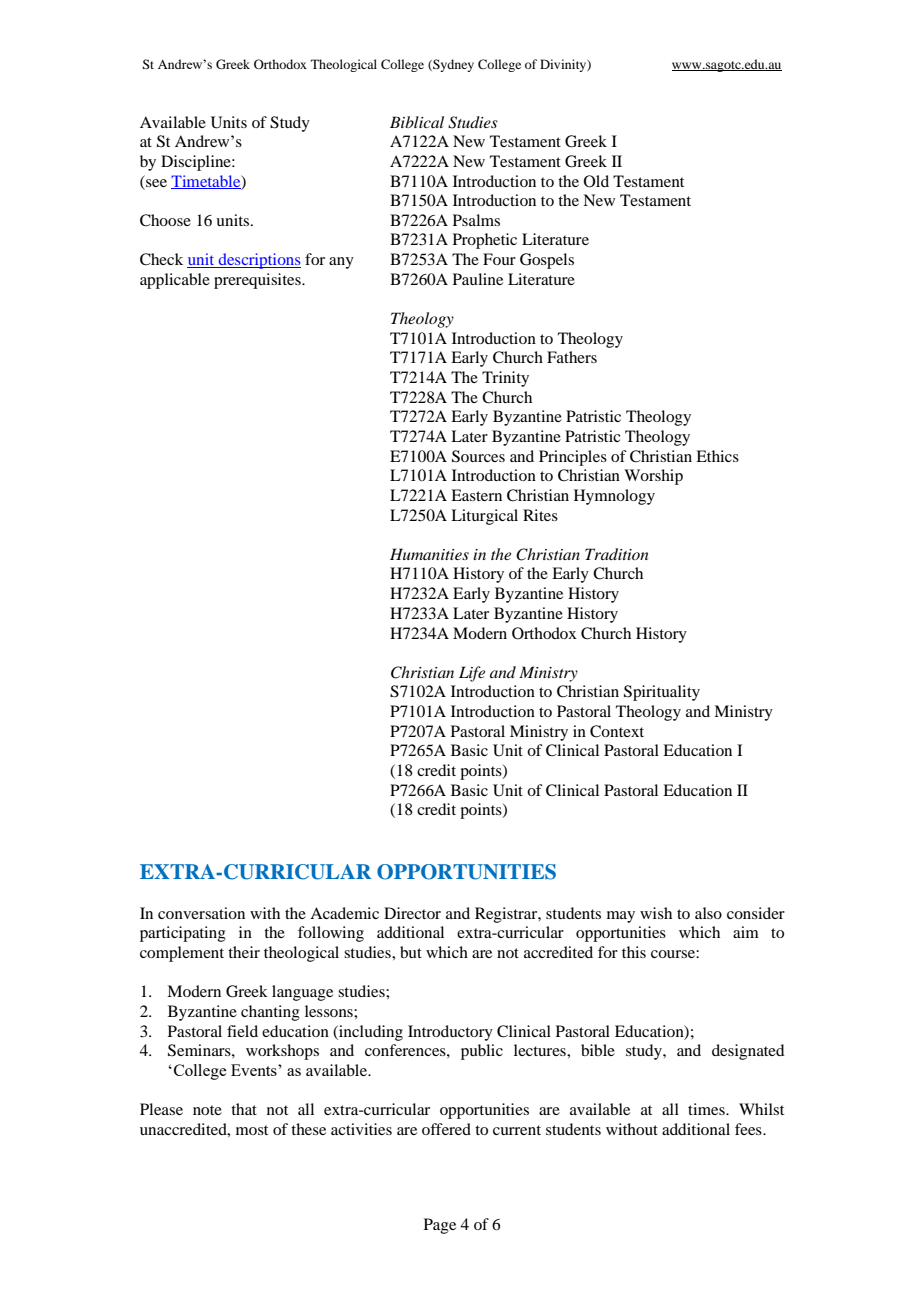 The width and height of the screenshot is (924, 1307). I want to click on Spirituality, so click(662, 693).
